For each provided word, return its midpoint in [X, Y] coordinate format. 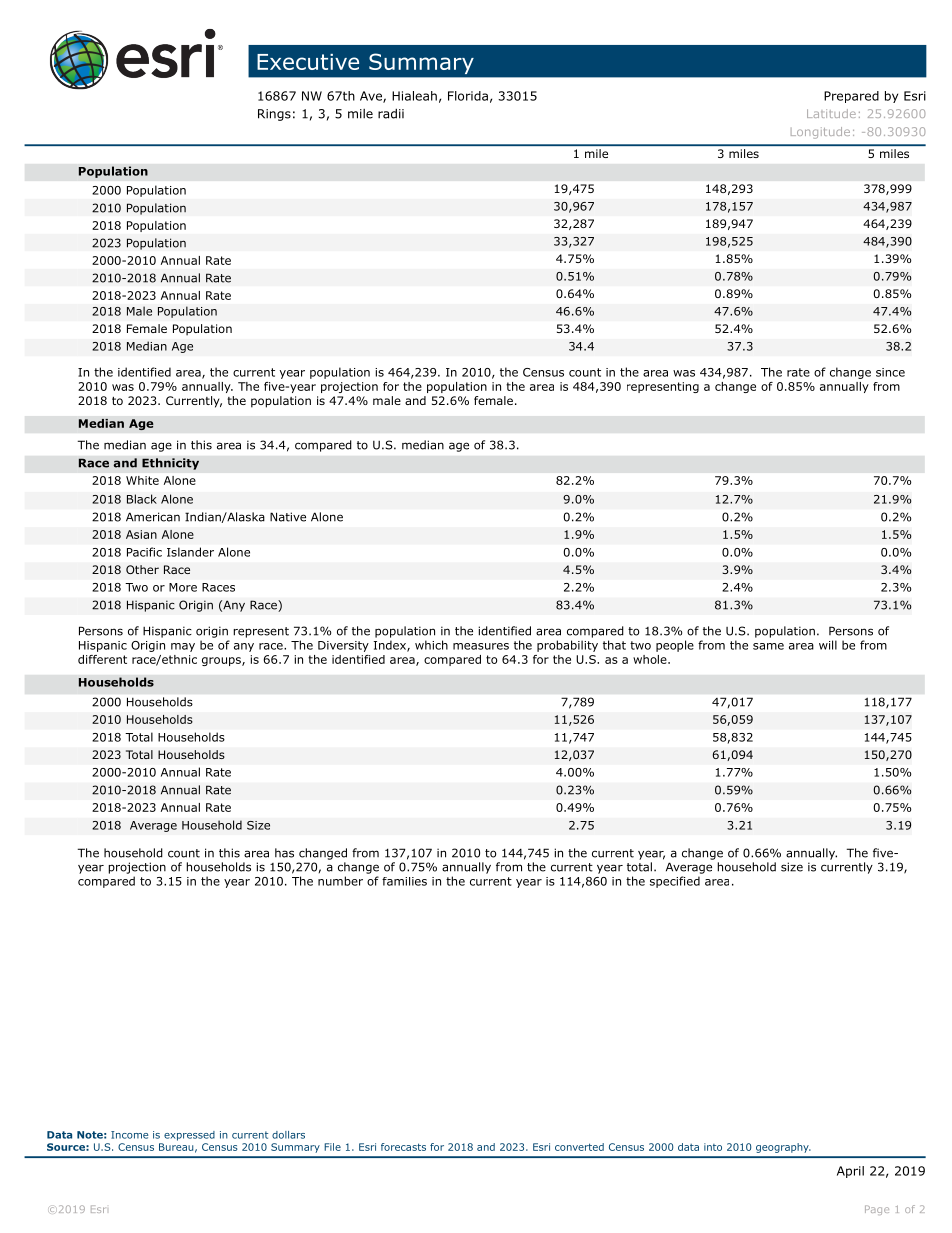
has [284, 853]
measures [481, 646]
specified [675, 882]
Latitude [831, 113]
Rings [274, 115]
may [183, 647]
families [404, 881]
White [142, 480]
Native [288, 517]
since [890, 372]
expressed [189, 1136]
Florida [468, 96]
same [768, 646]
